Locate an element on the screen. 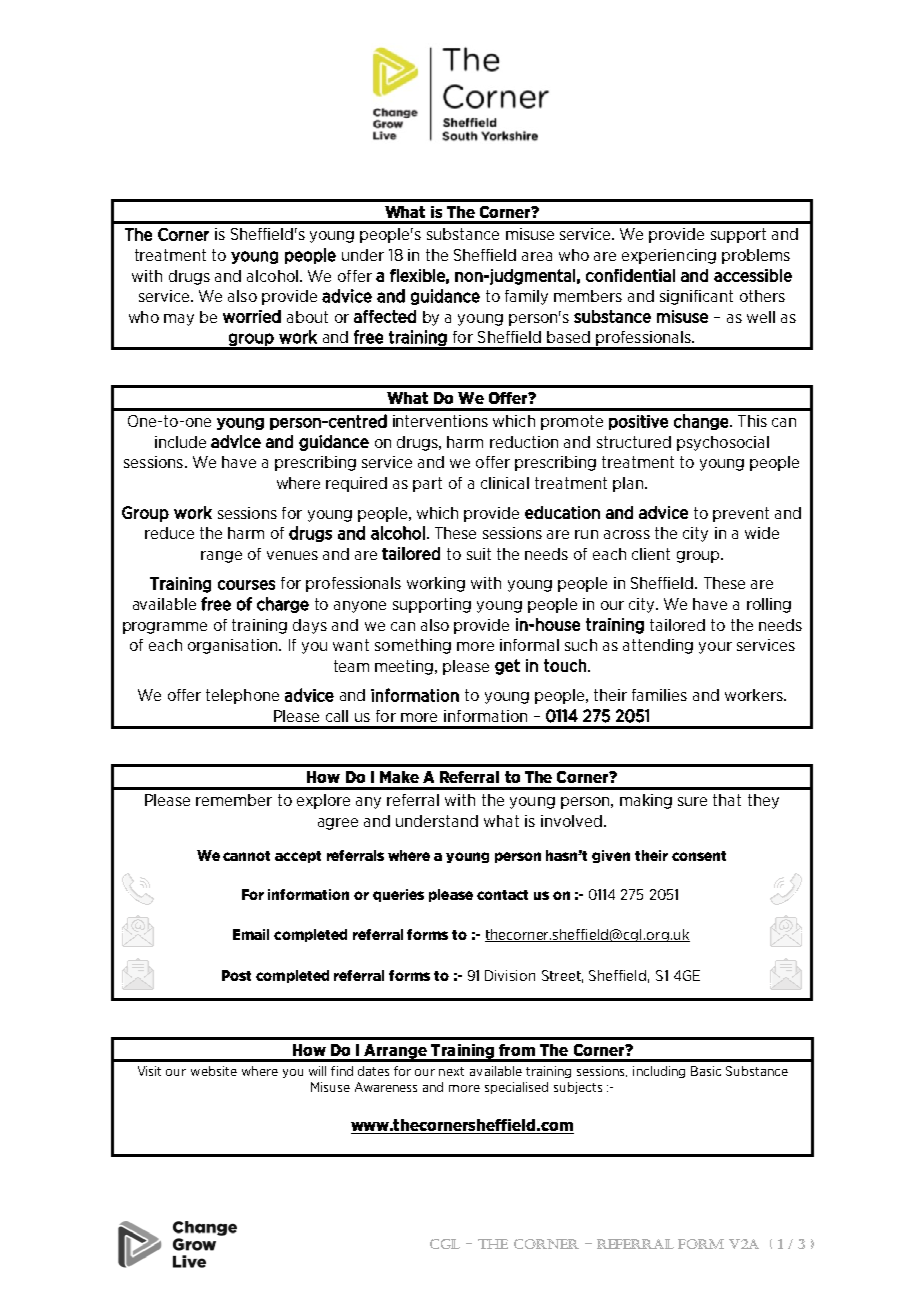  Basic is located at coordinates (706, 1071).
